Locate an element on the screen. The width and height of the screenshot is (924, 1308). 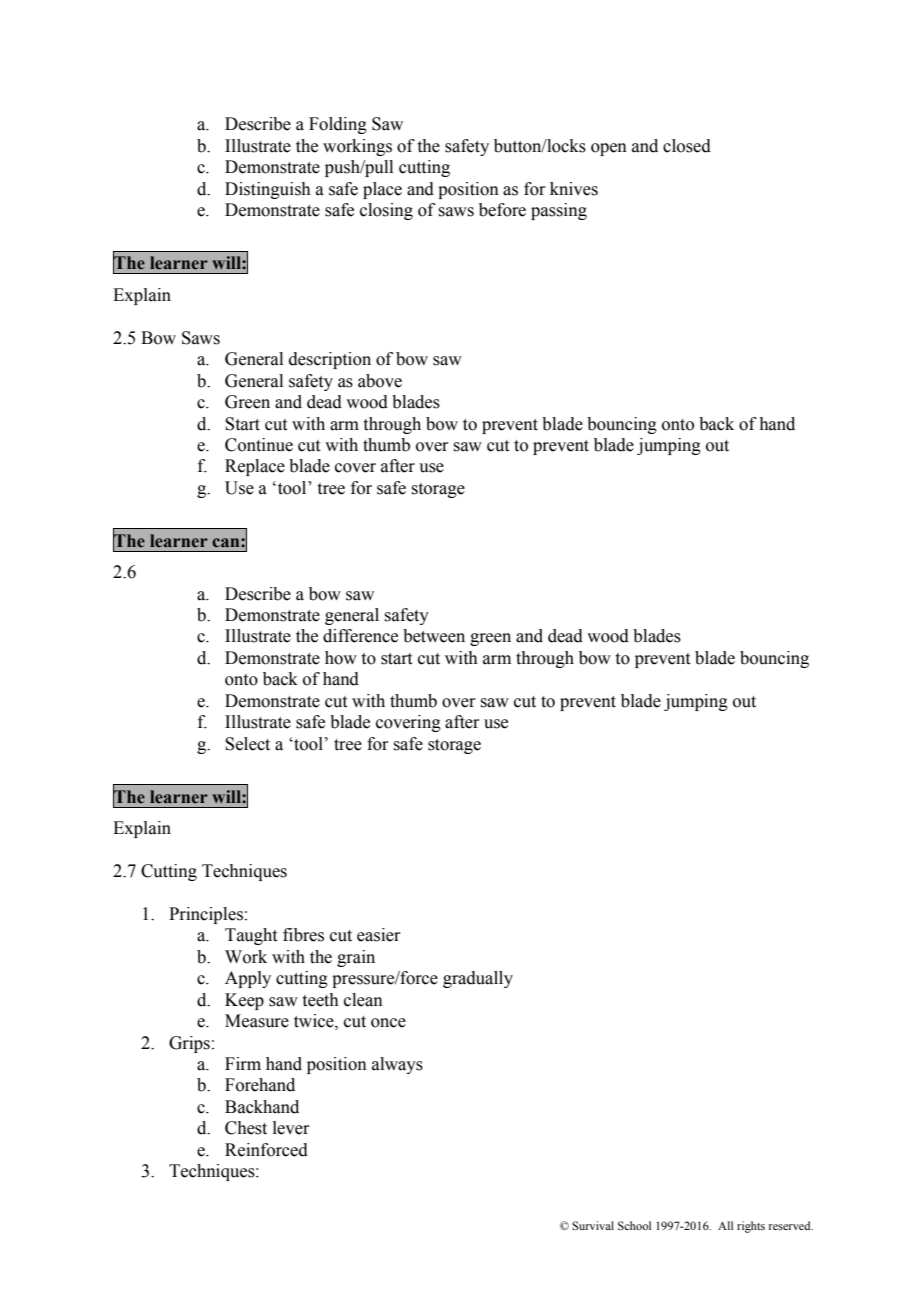
above is located at coordinates (380, 381).
